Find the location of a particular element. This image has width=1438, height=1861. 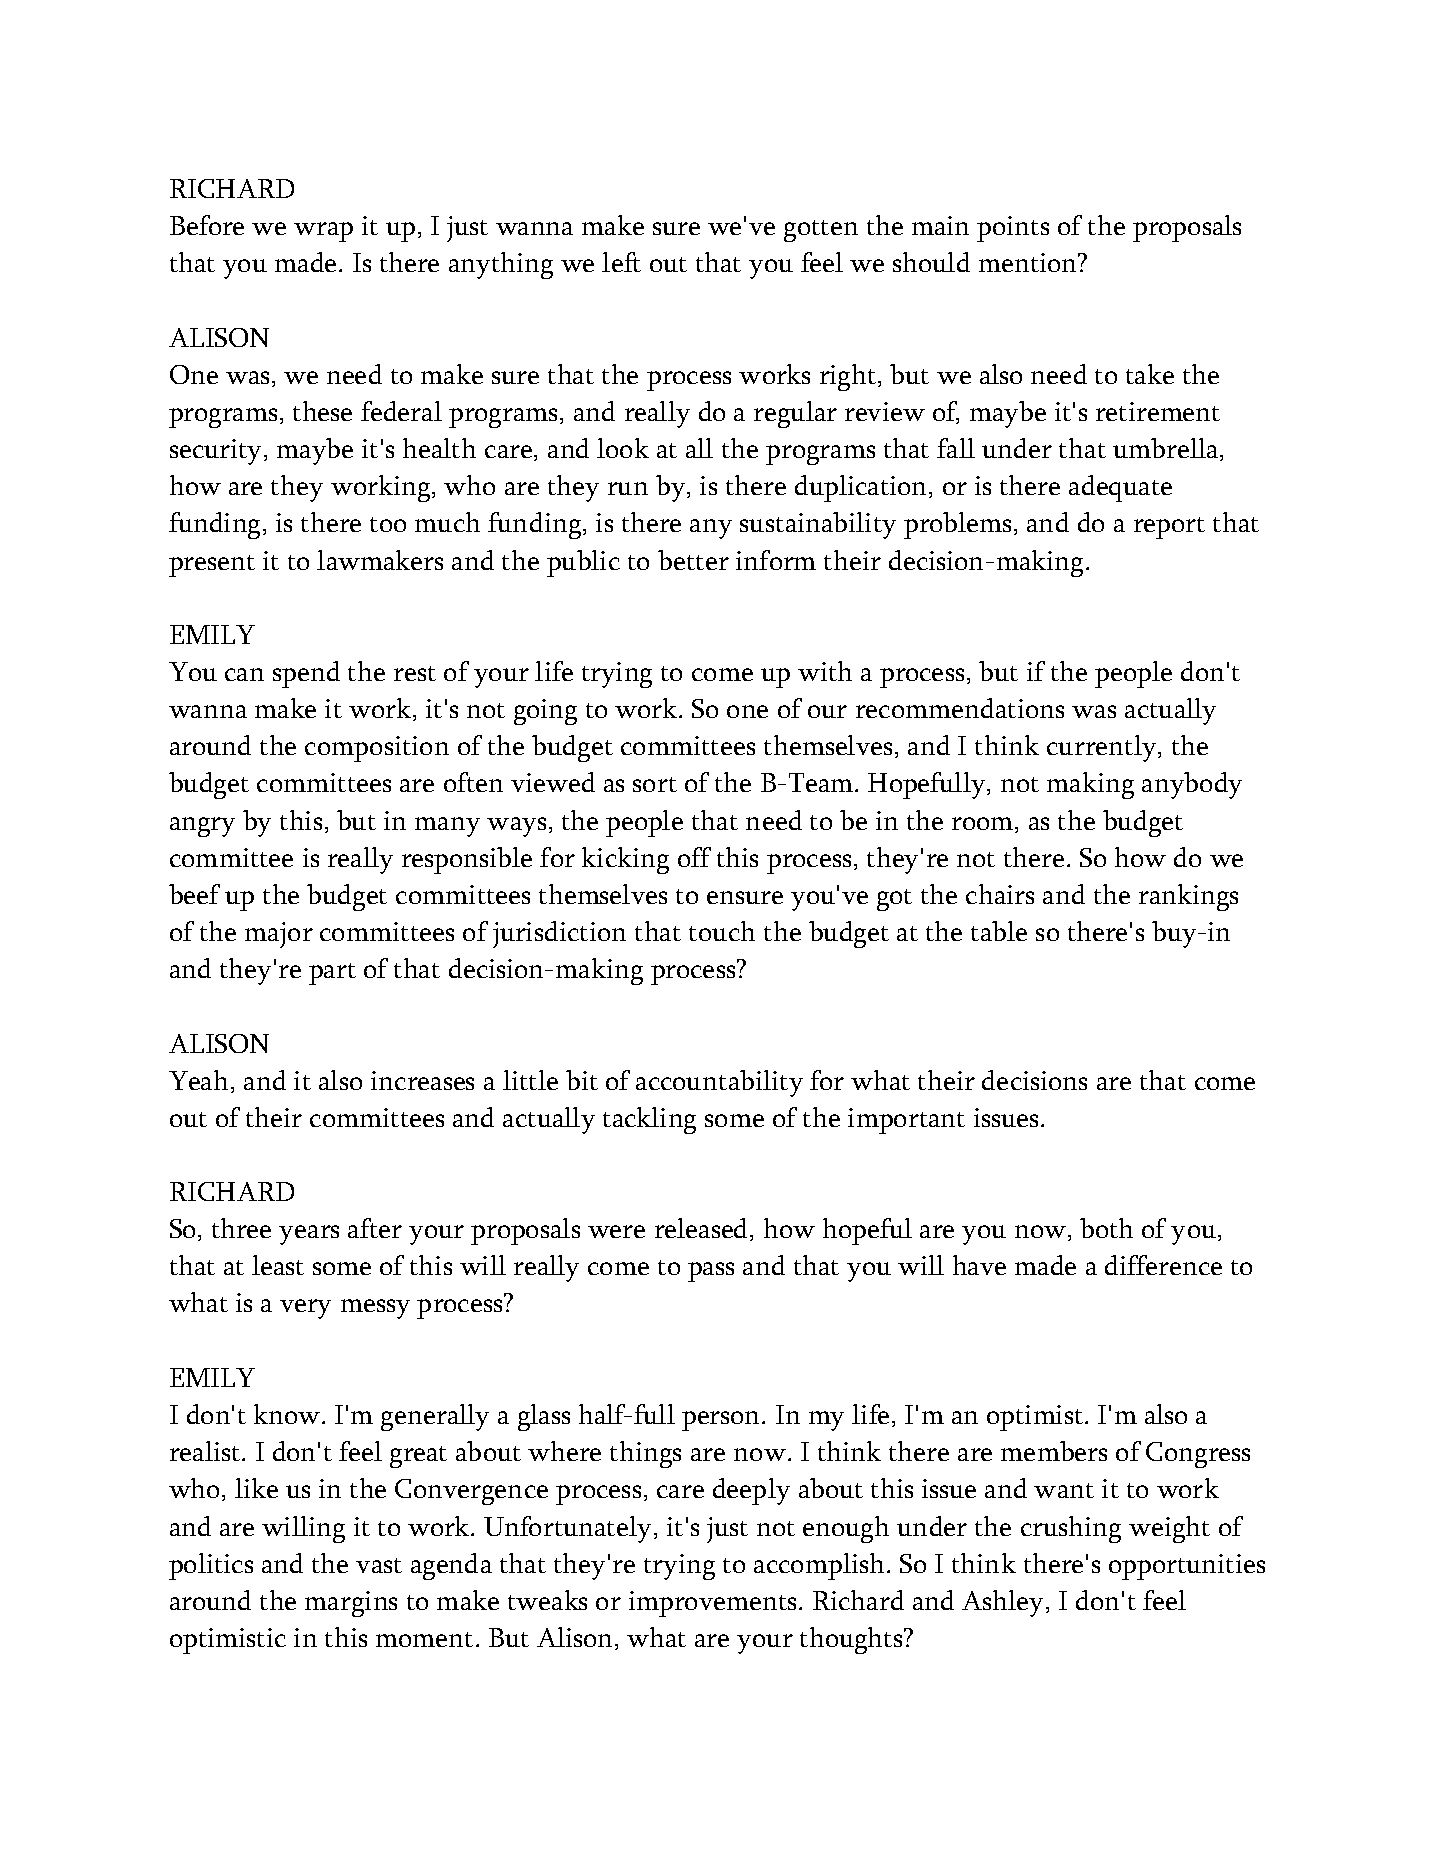

left is located at coordinates (621, 262).
